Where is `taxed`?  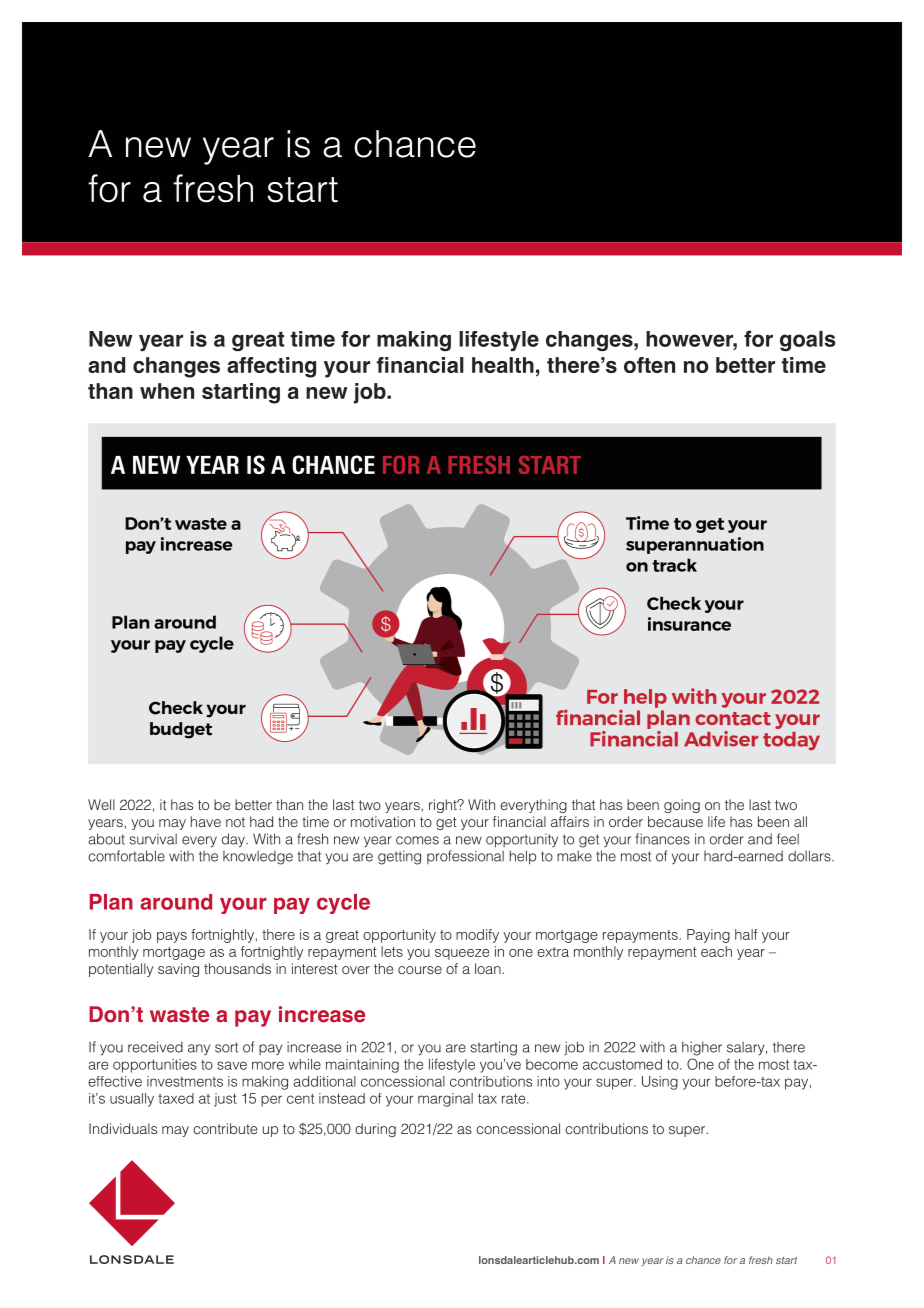
taxed is located at coordinates (176, 1098).
